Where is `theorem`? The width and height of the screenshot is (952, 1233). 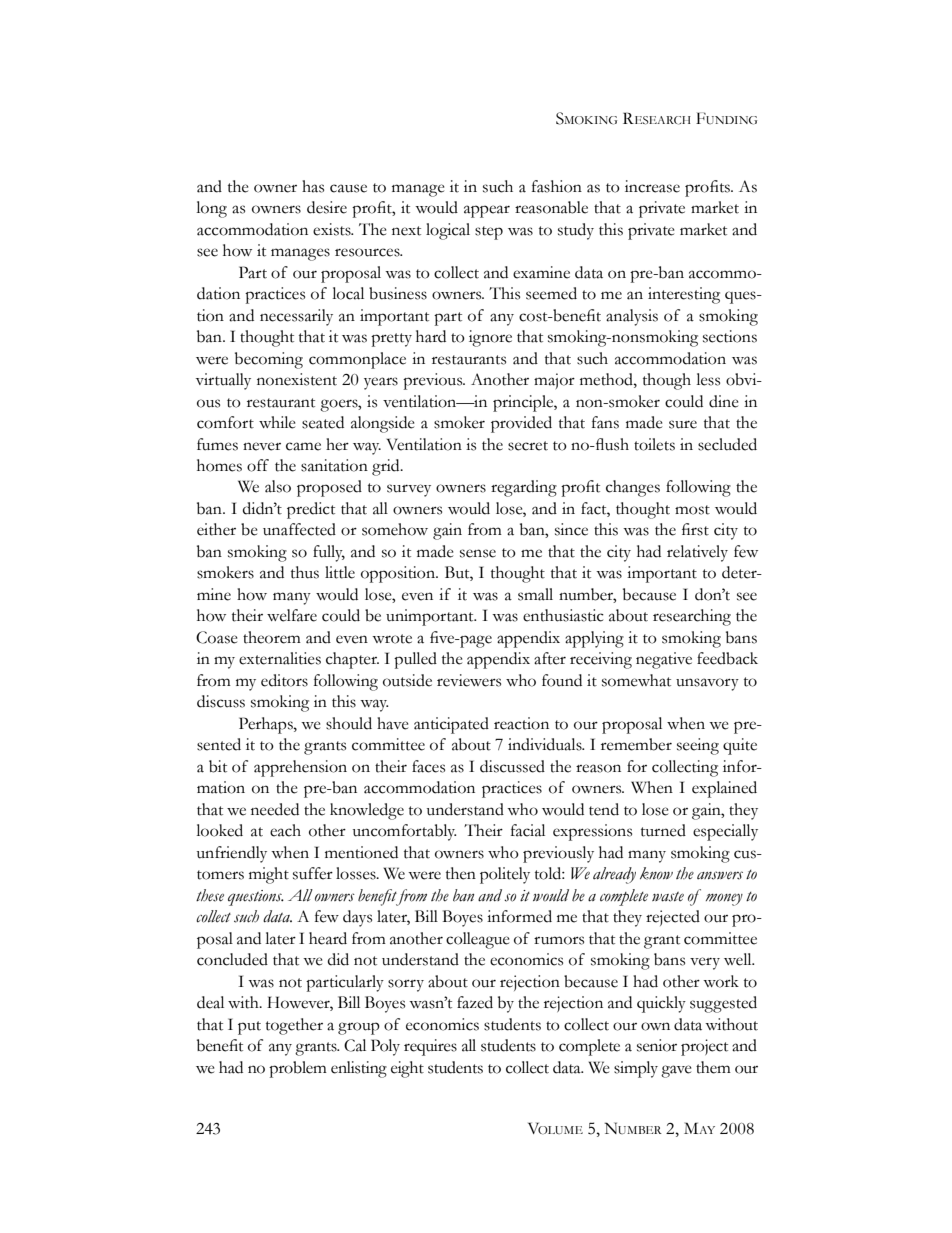
theorem is located at coordinates (272, 637).
